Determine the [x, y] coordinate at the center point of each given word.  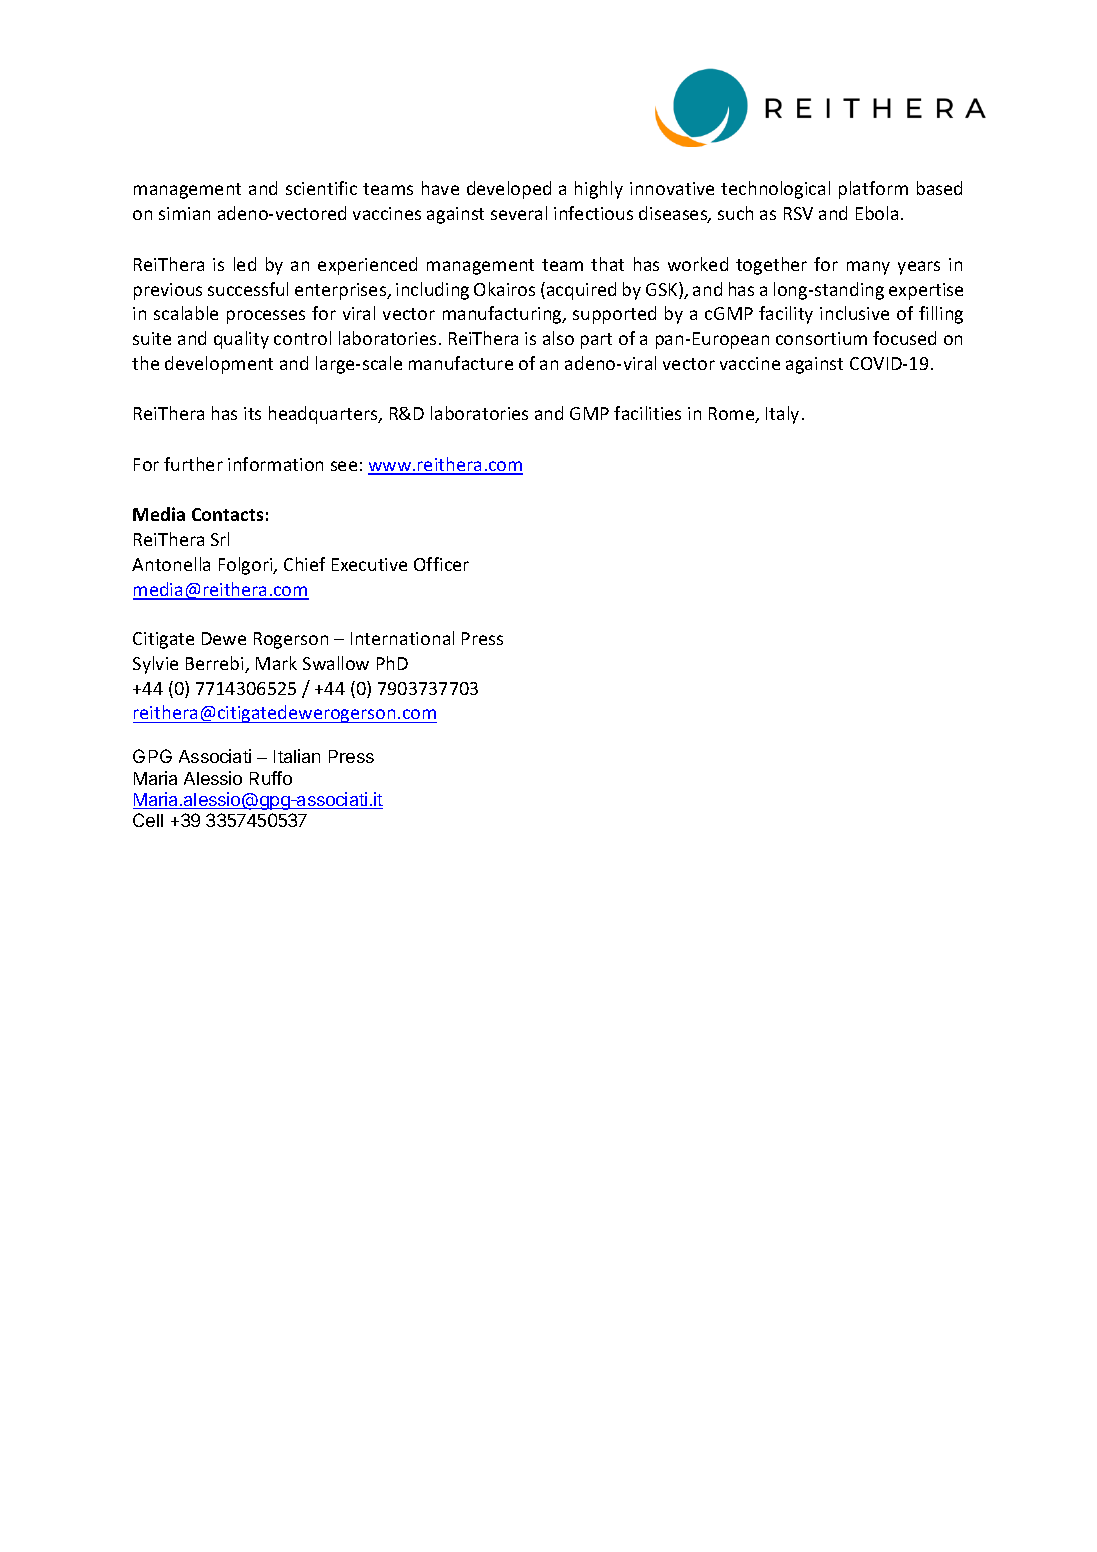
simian [184, 213]
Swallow [336, 663]
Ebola [877, 213]
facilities [647, 413]
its [252, 413]
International [402, 638]
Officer [441, 564]
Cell [148, 820]
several [519, 213]
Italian [297, 756]
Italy [782, 415]
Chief [304, 564]
